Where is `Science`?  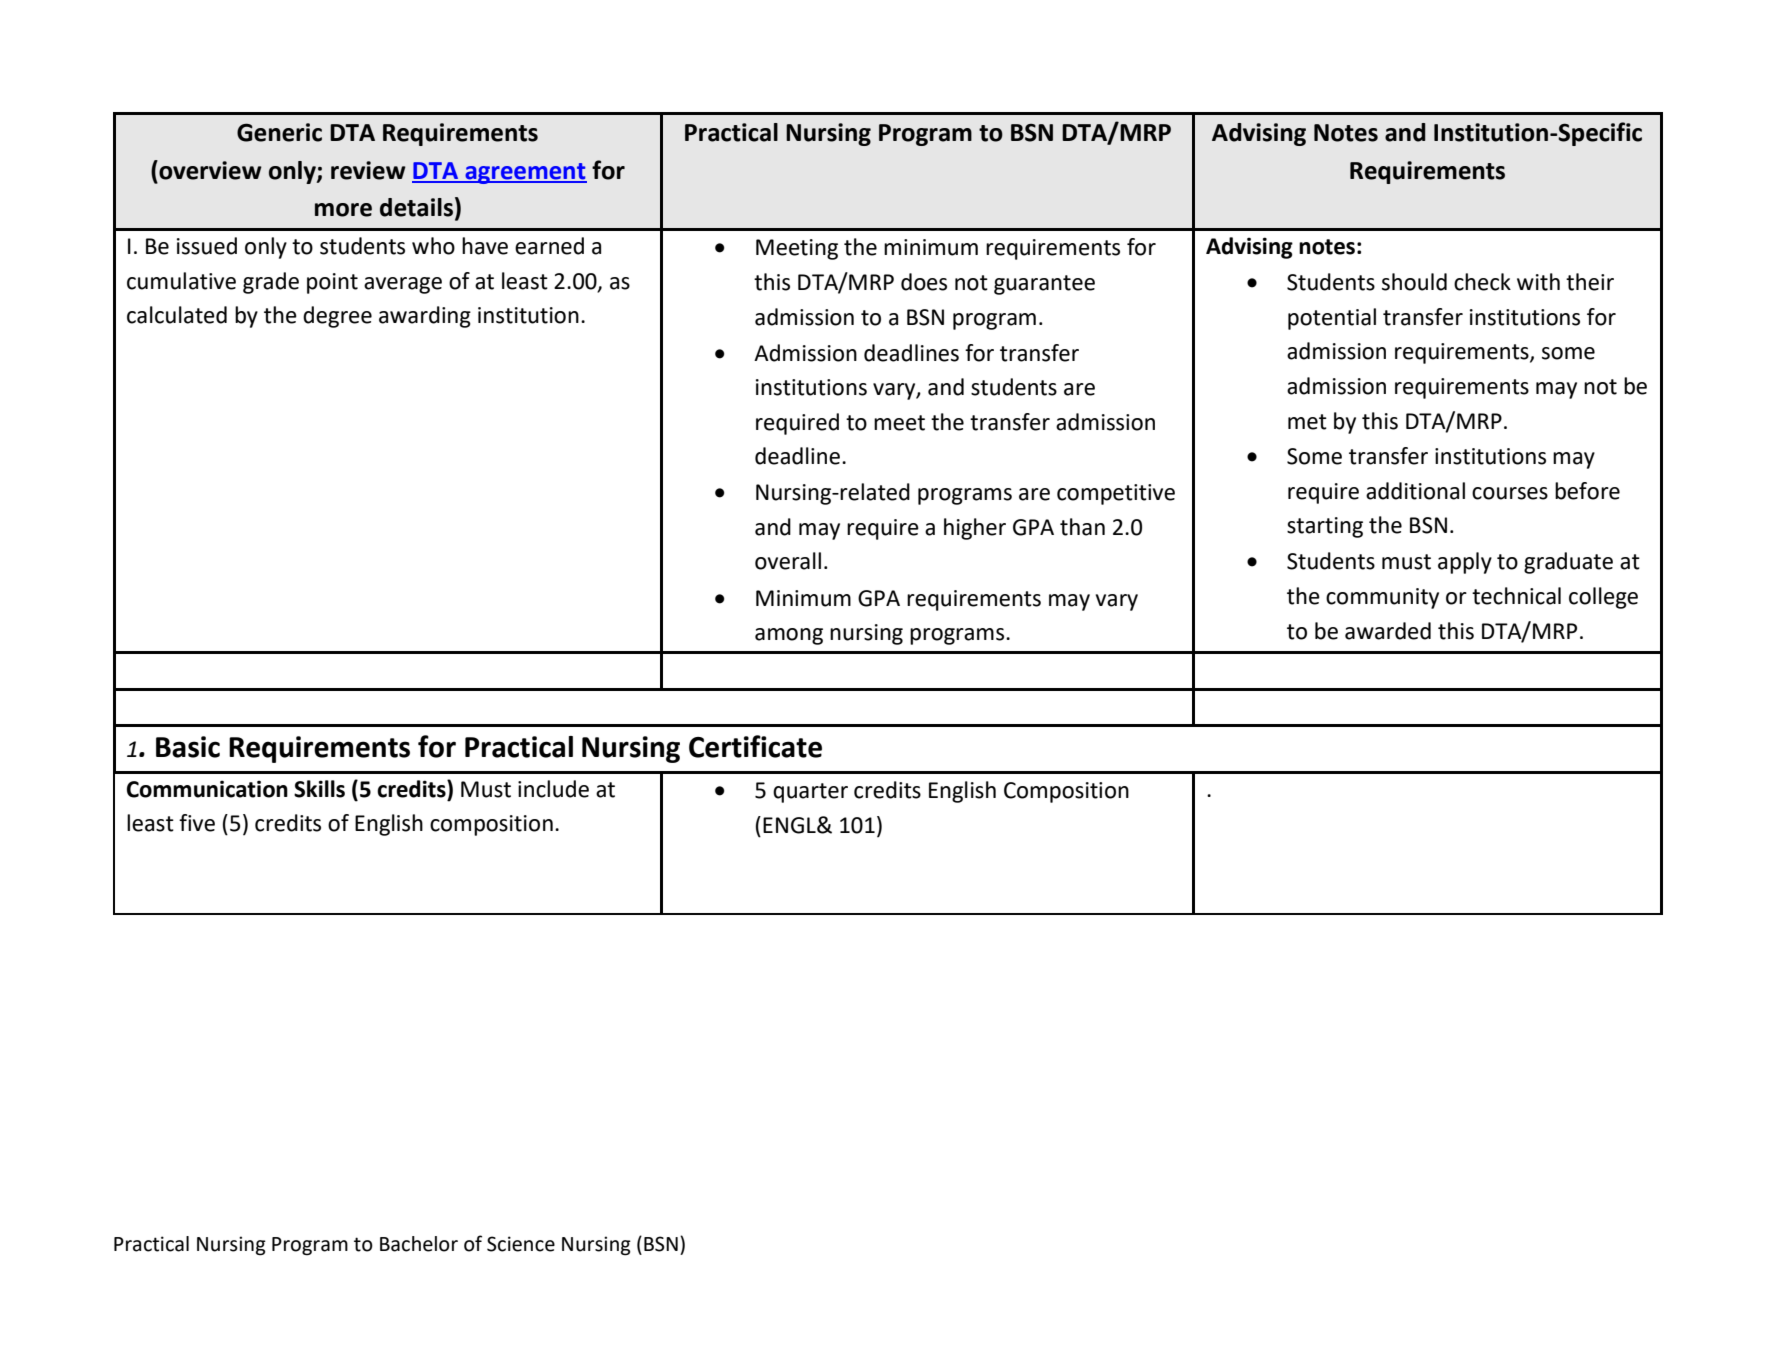 Science is located at coordinates (521, 1244).
